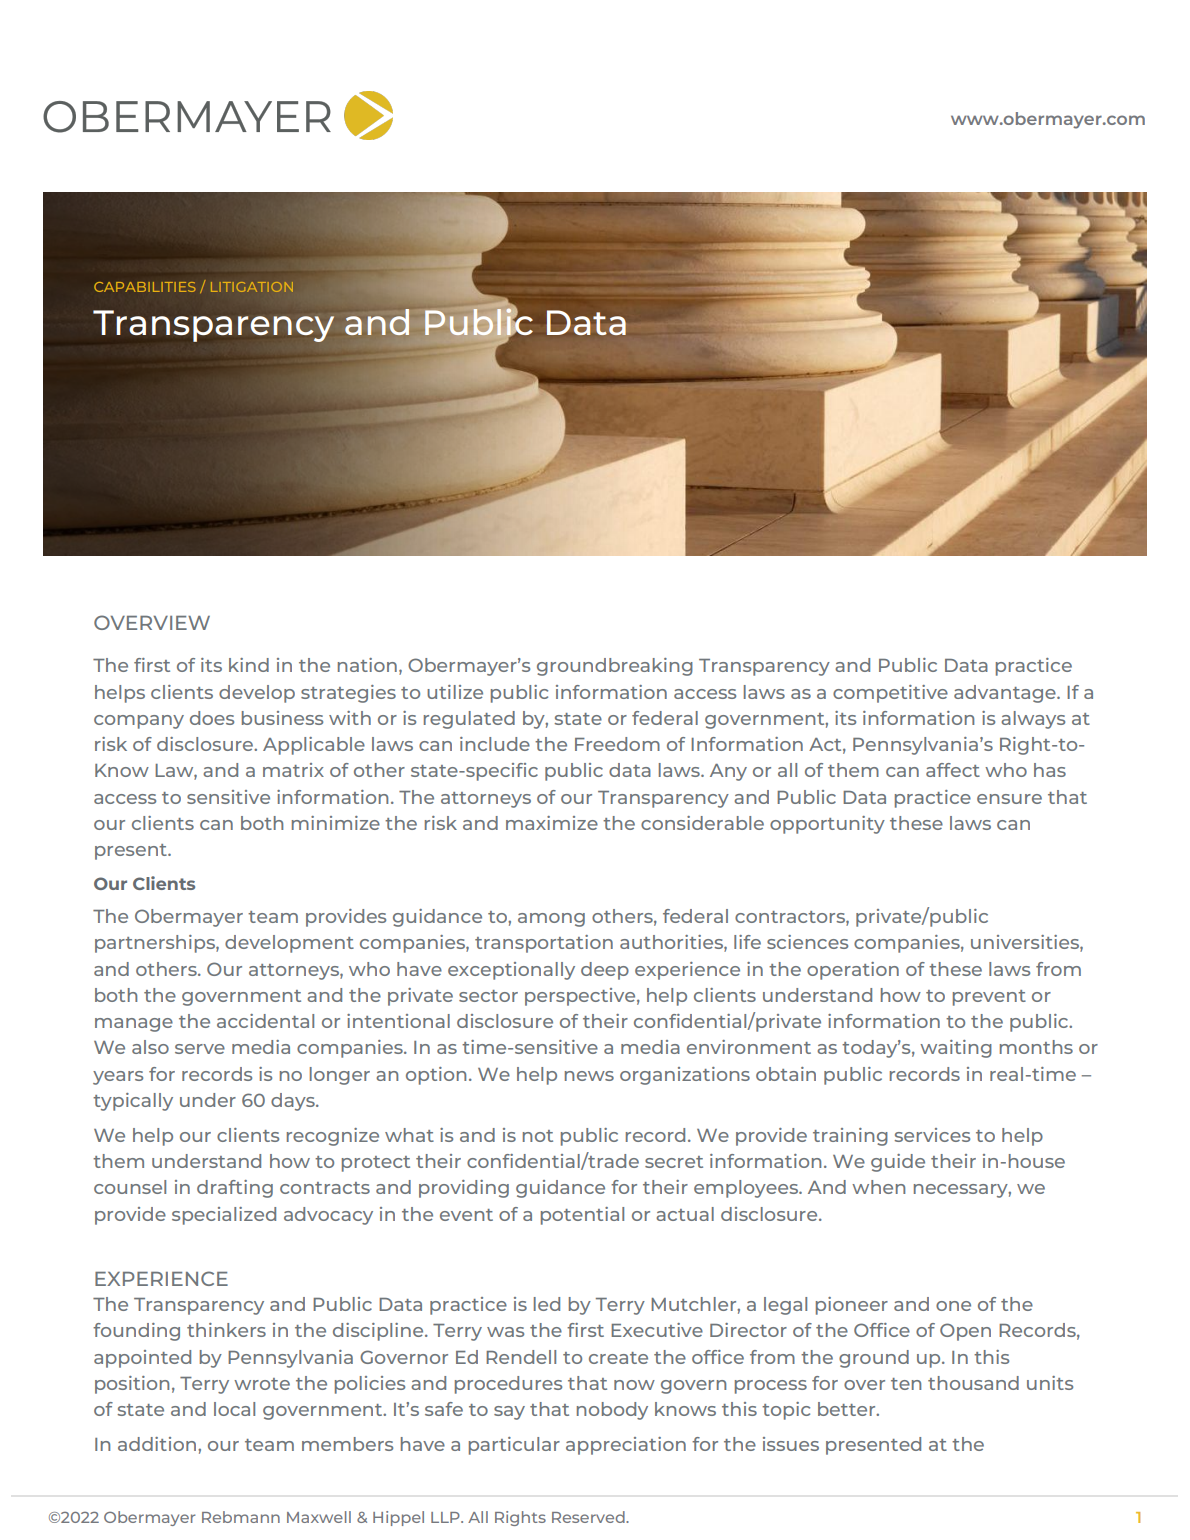 This screenshot has height=1540, width=1190. I want to click on advantage, so click(1006, 694).
